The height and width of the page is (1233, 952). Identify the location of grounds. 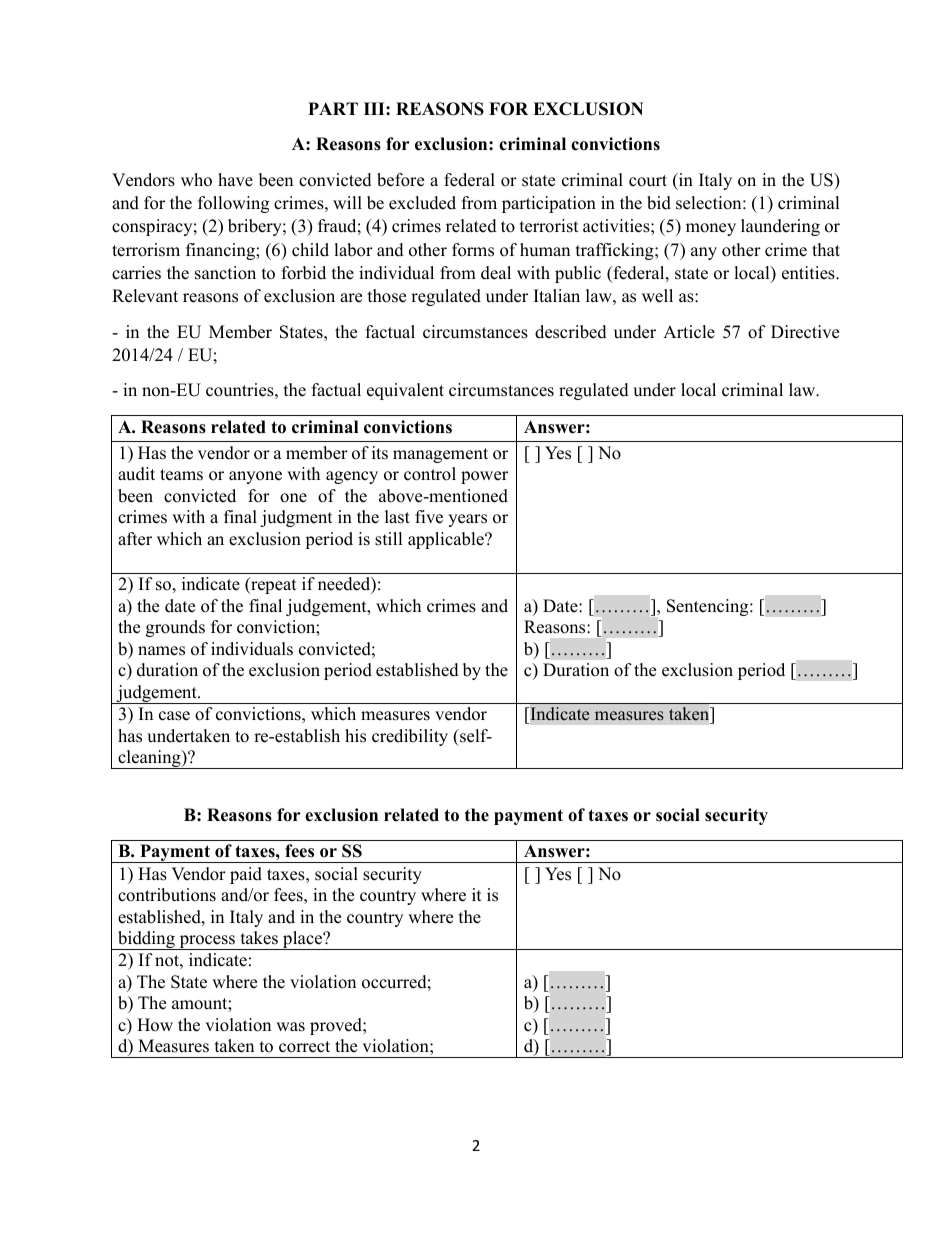
(175, 628).
